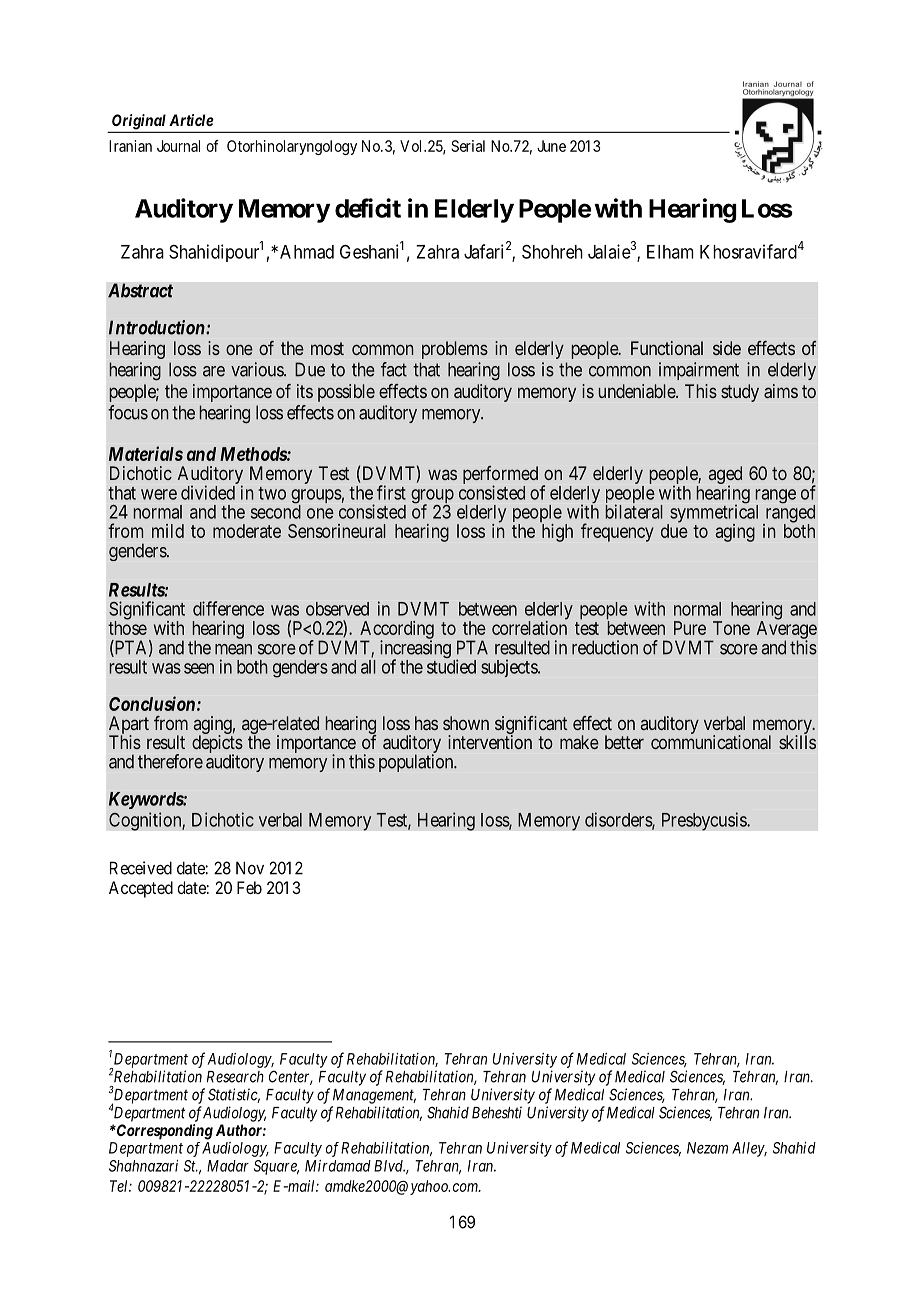 The width and height of the screenshot is (924, 1308). I want to click on Blvd, so click(389, 1166).
